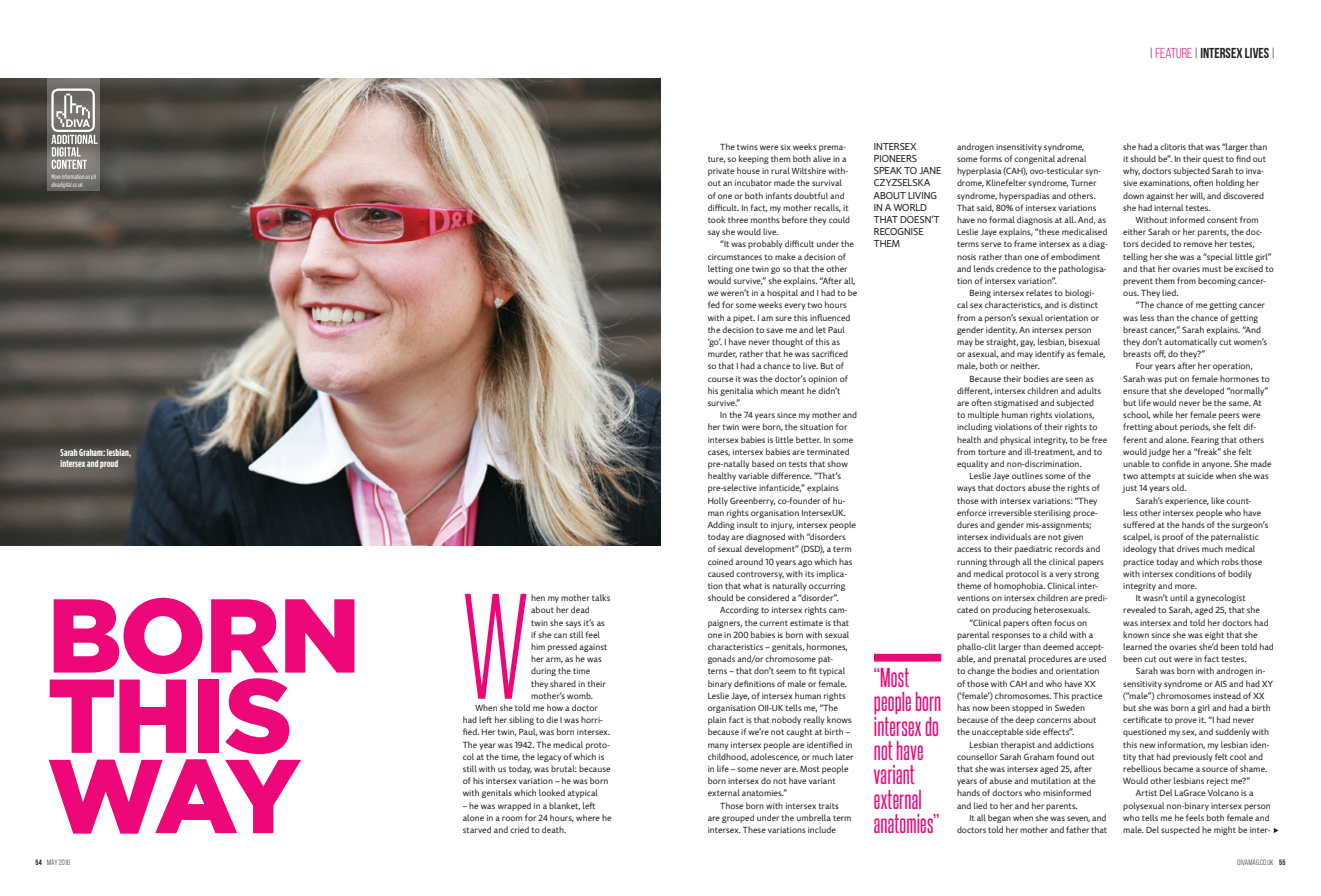 This image has width=1321, height=896. Describe the element at coordinates (748, 170) in the image. I see `house` at that location.
